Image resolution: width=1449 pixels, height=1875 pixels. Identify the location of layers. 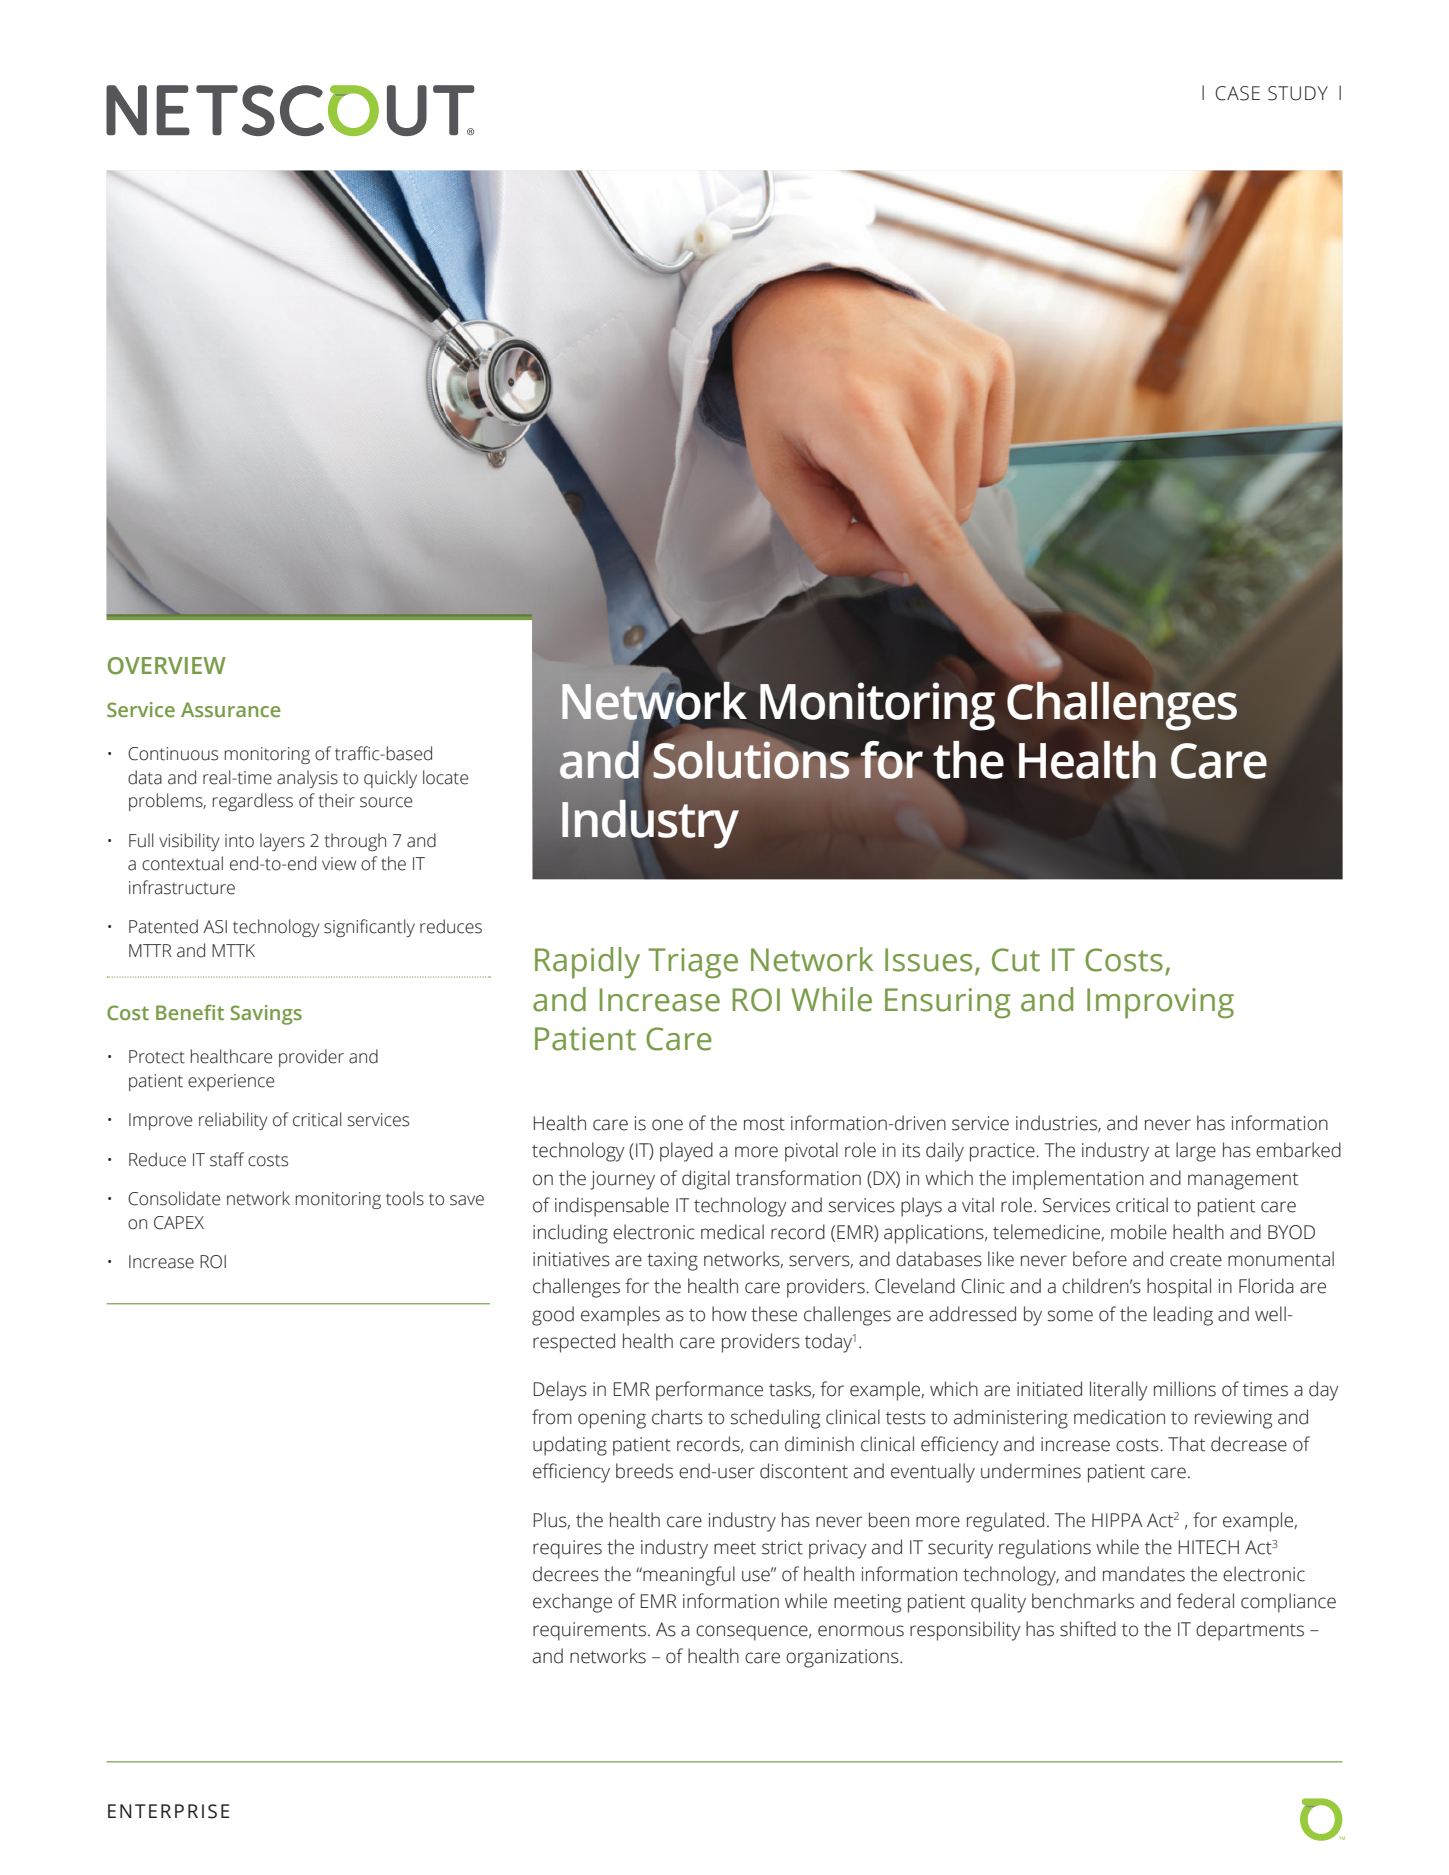
(282, 842).
